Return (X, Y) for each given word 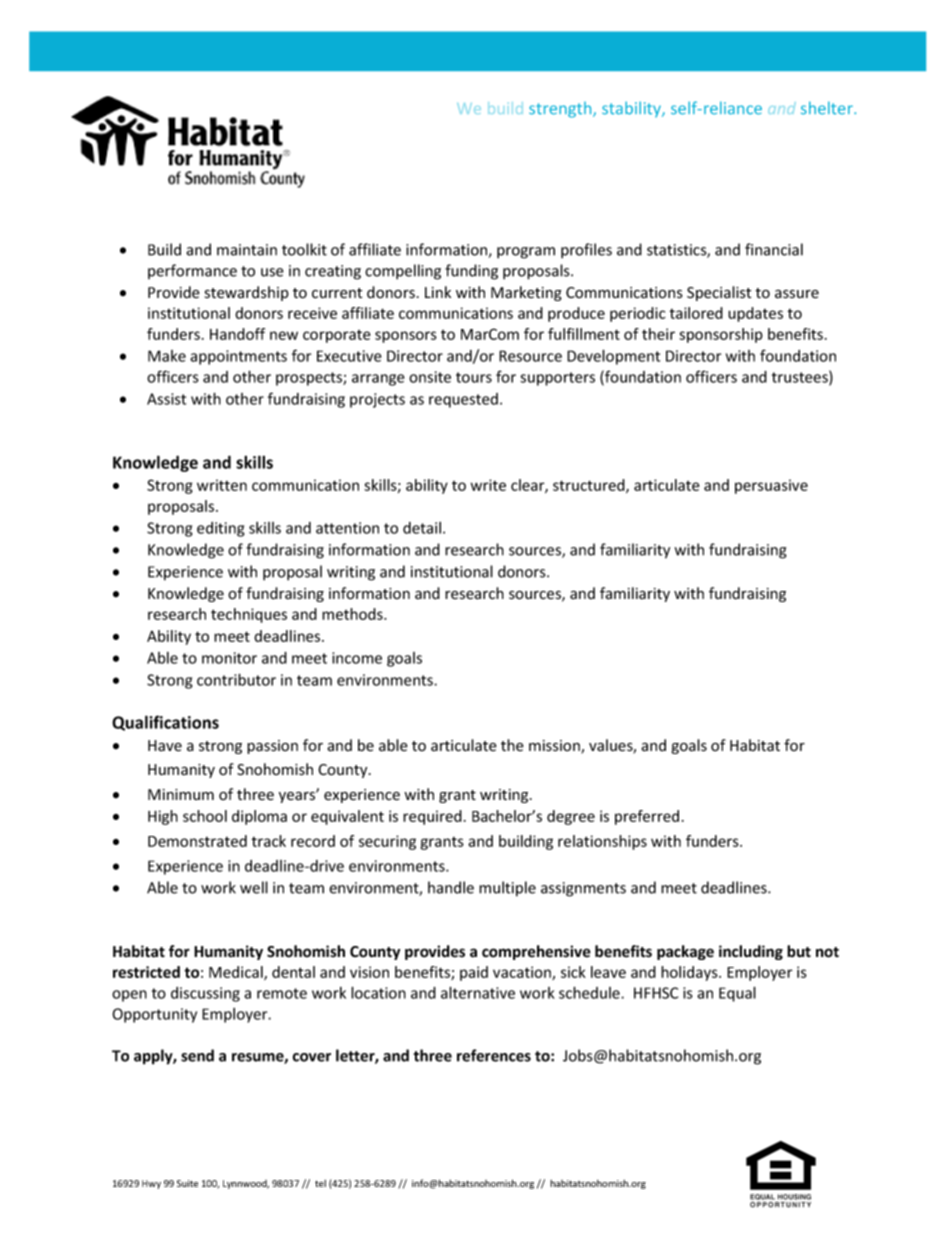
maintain (247, 250)
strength (561, 110)
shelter (828, 108)
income (357, 658)
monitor (229, 658)
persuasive (771, 486)
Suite (187, 1183)
